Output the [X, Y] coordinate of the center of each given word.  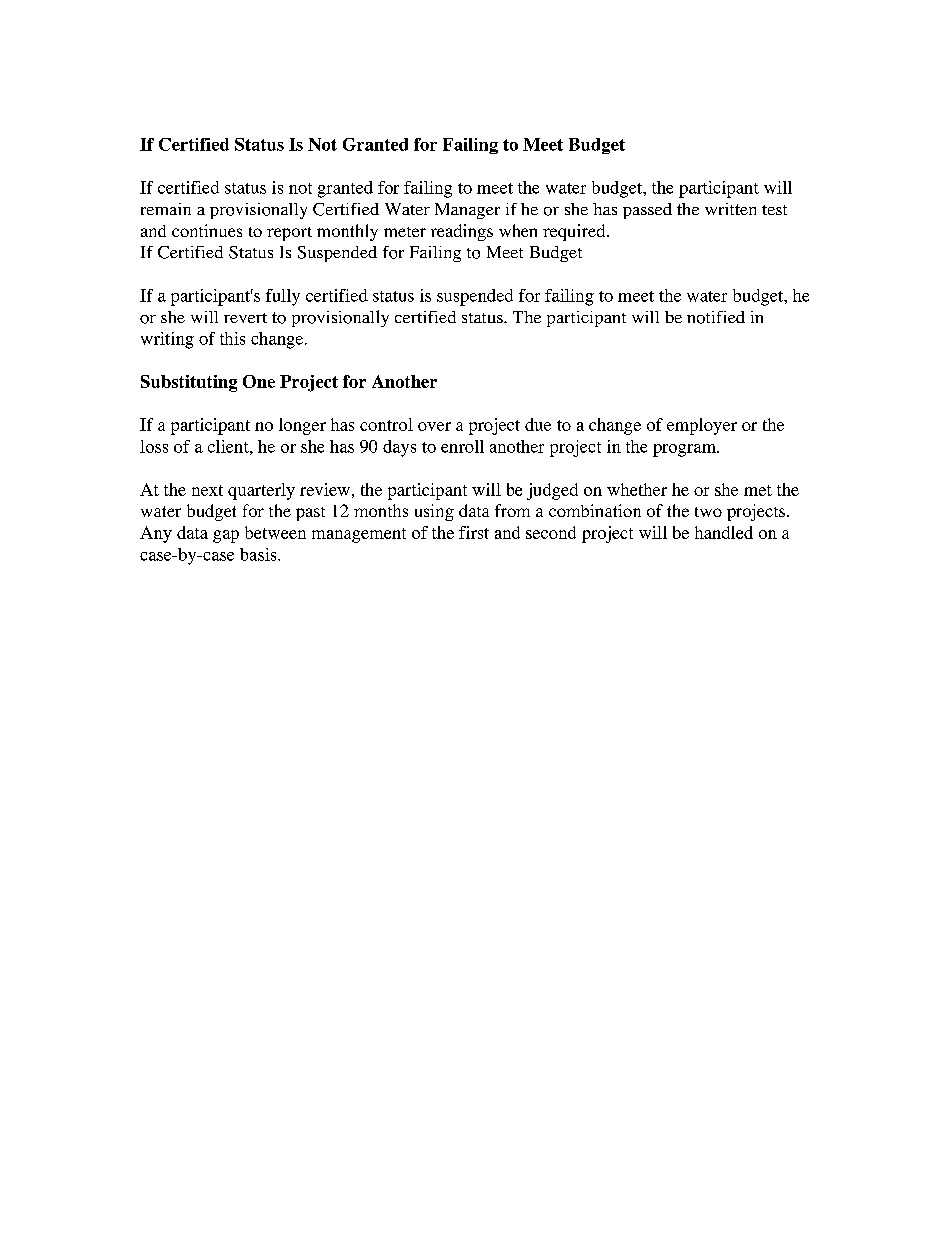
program [685, 450]
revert [245, 318]
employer [702, 426]
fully [283, 297]
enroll [462, 446]
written [730, 209]
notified [716, 317]
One [259, 381]
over [434, 426]
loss [154, 446]
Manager [467, 211]
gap [226, 536]
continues [207, 230]
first [474, 532]
